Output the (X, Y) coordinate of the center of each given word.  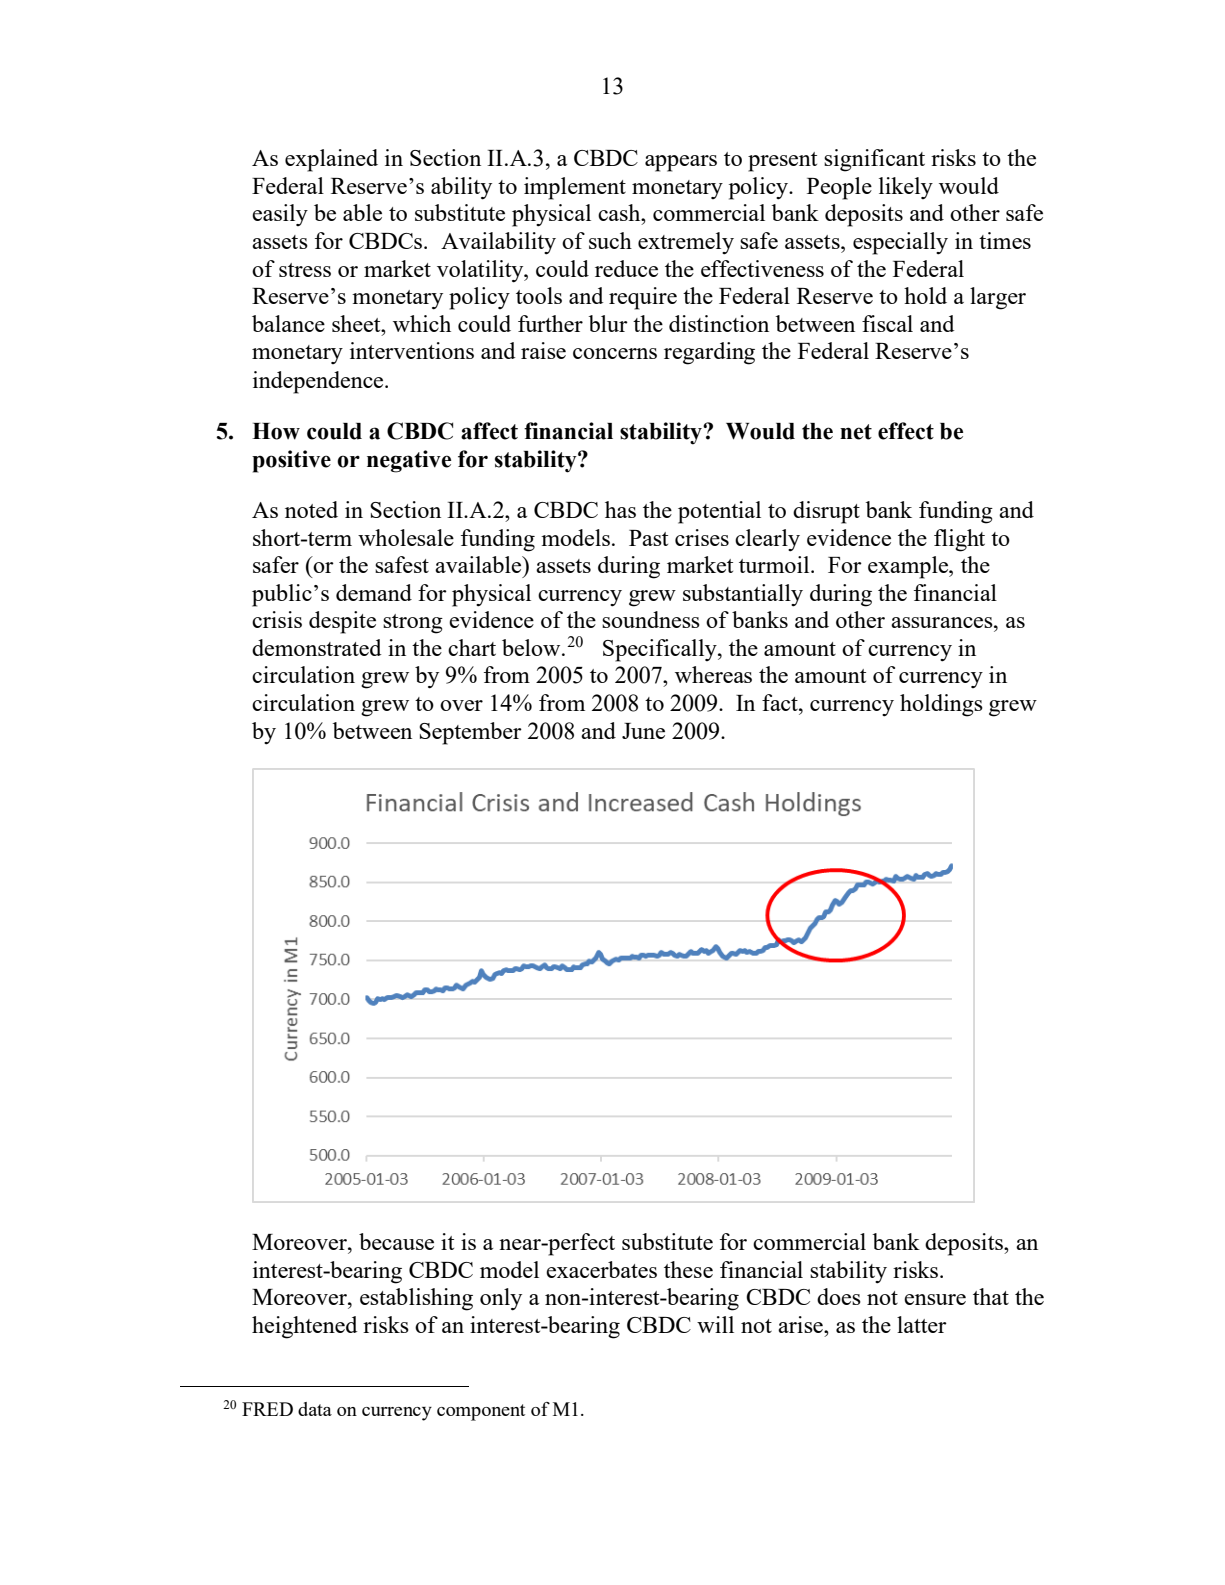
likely (906, 188)
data (315, 1409)
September (470, 733)
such (610, 240)
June (643, 731)
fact (781, 702)
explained (331, 160)
